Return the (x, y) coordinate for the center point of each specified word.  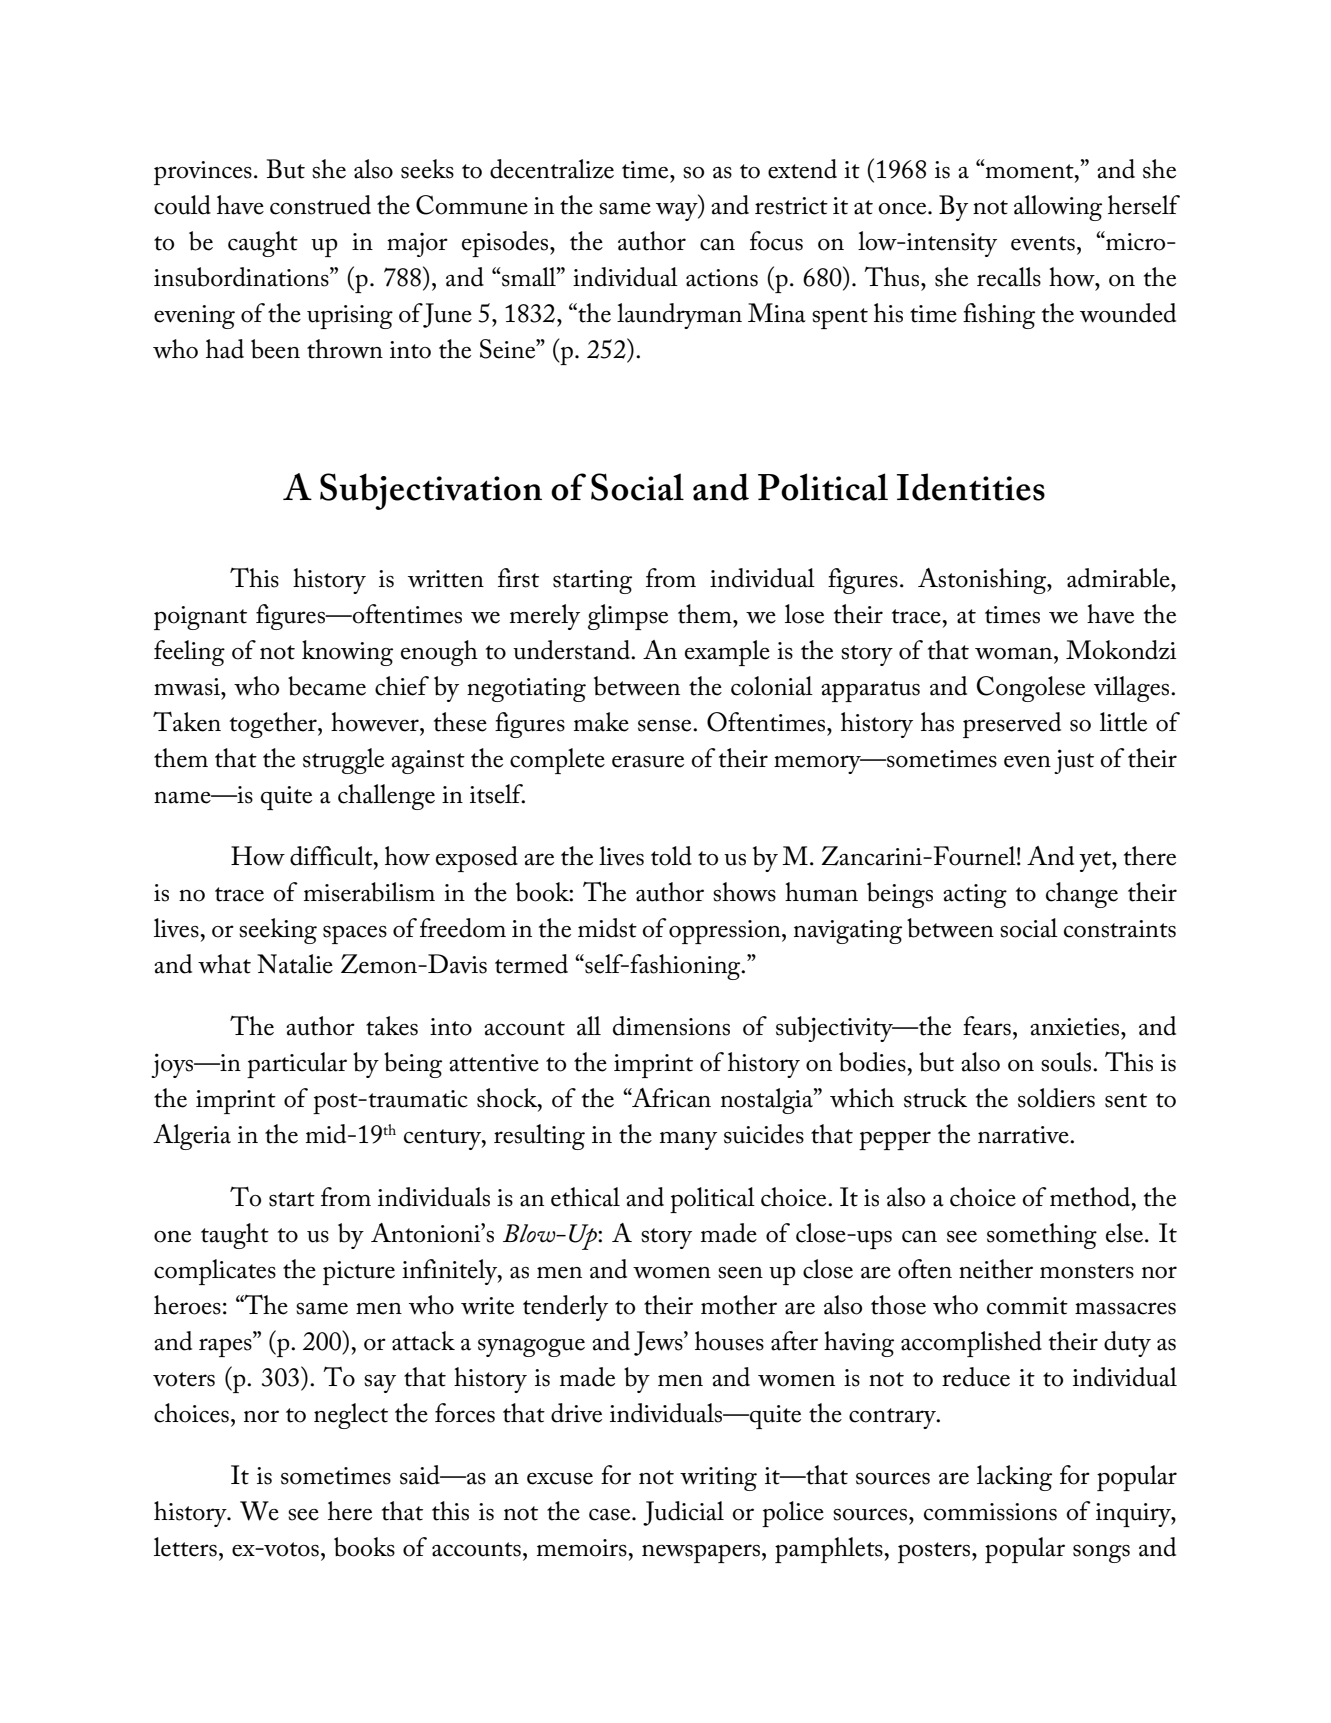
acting (975, 896)
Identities (971, 487)
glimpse (628, 617)
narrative (1024, 1135)
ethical (585, 1197)
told (671, 856)
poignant (200, 618)
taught (235, 1236)
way (678, 212)
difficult (332, 856)
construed (320, 205)
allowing (1058, 208)
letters (185, 1547)
